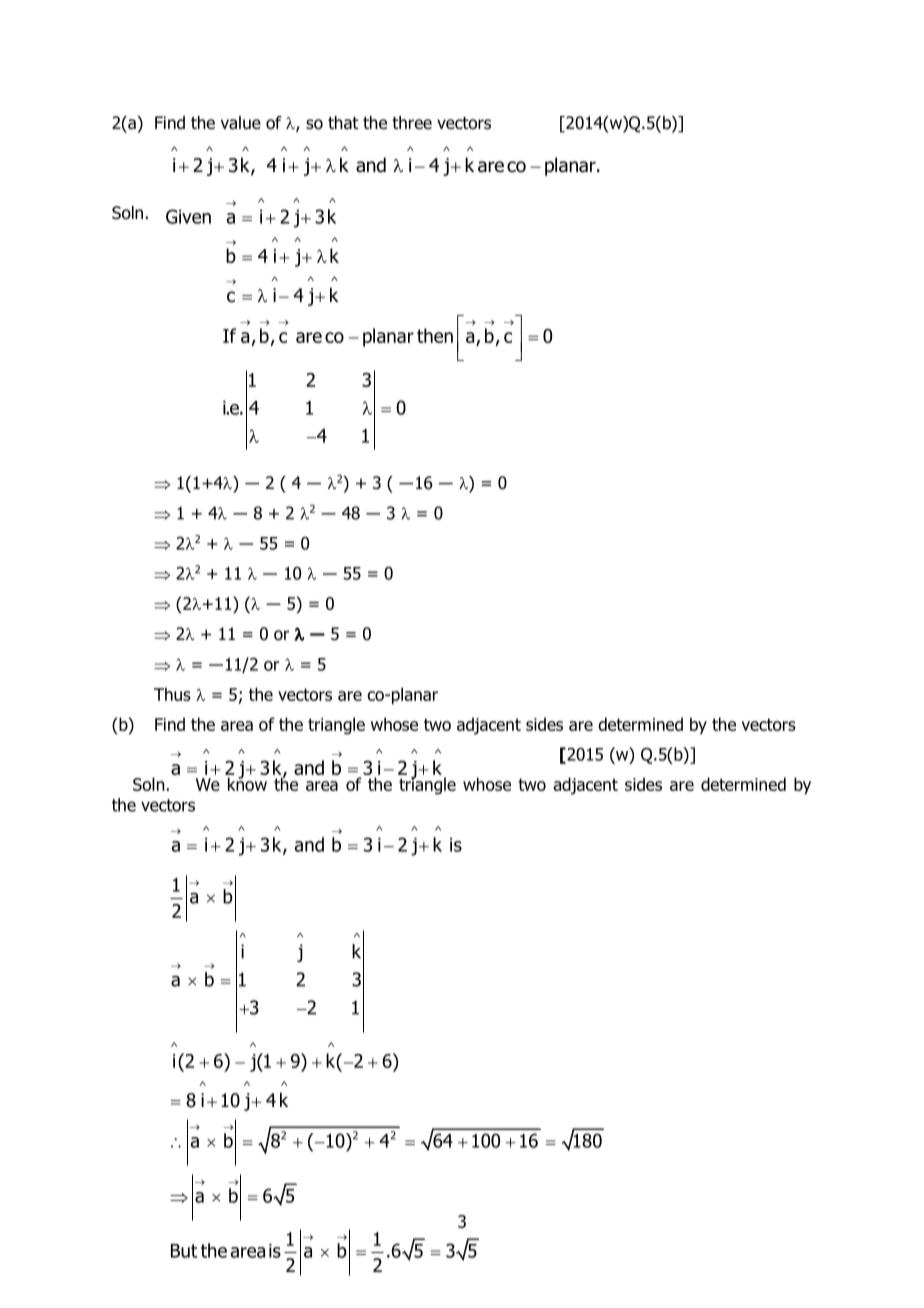  Describe the element at coordinates (184, 1251) in the document. I see `But` at that location.
